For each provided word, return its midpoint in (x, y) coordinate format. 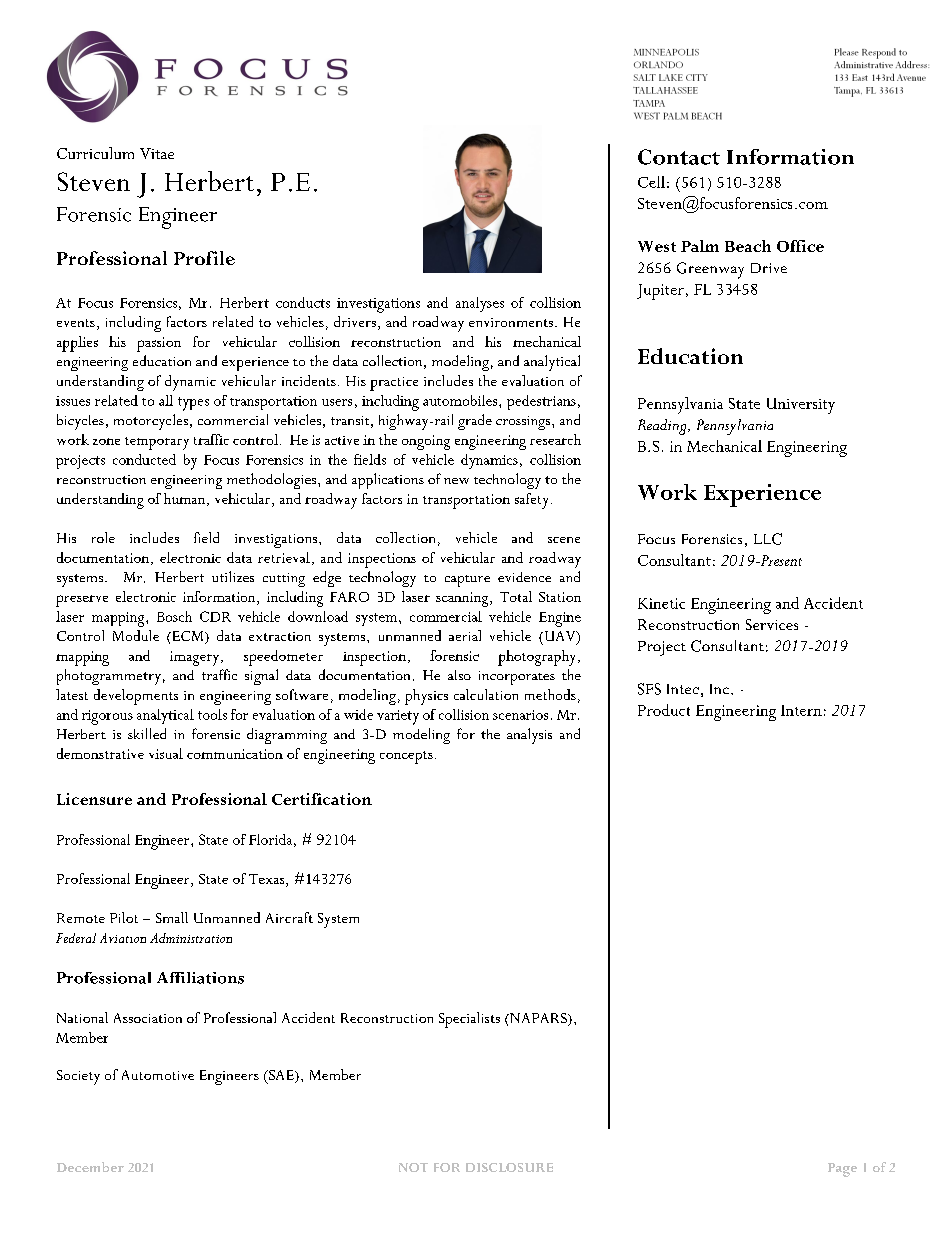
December (90, 1167)
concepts (406, 757)
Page (842, 1170)
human (186, 499)
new (456, 481)
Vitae (157, 153)
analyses (480, 304)
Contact (679, 157)
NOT (413, 1167)
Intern (801, 710)
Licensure (94, 799)
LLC (768, 539)
